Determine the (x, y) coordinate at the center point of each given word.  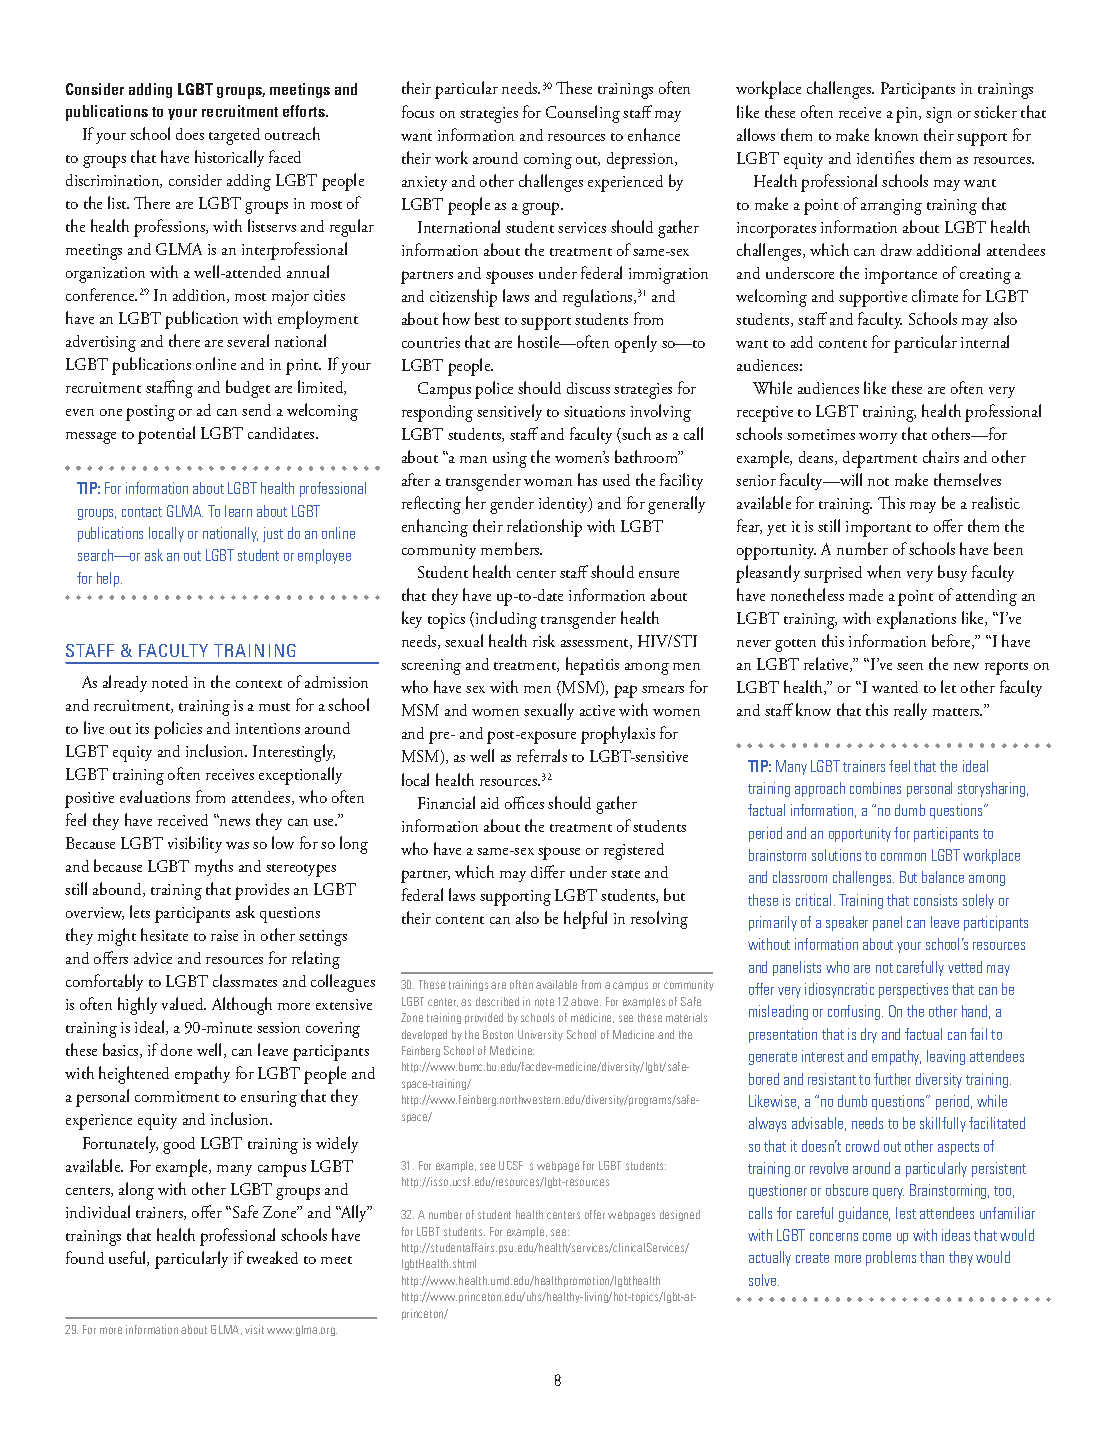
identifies (885, 157)
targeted (234, 136)
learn (238, 511)
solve (764, 1280)
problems (891, 1258)
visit (254, 1329)
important (878, 529)
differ (548, 871)
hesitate (164, 934)
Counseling (583, 114)
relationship (544, 528)
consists (935, 900)
